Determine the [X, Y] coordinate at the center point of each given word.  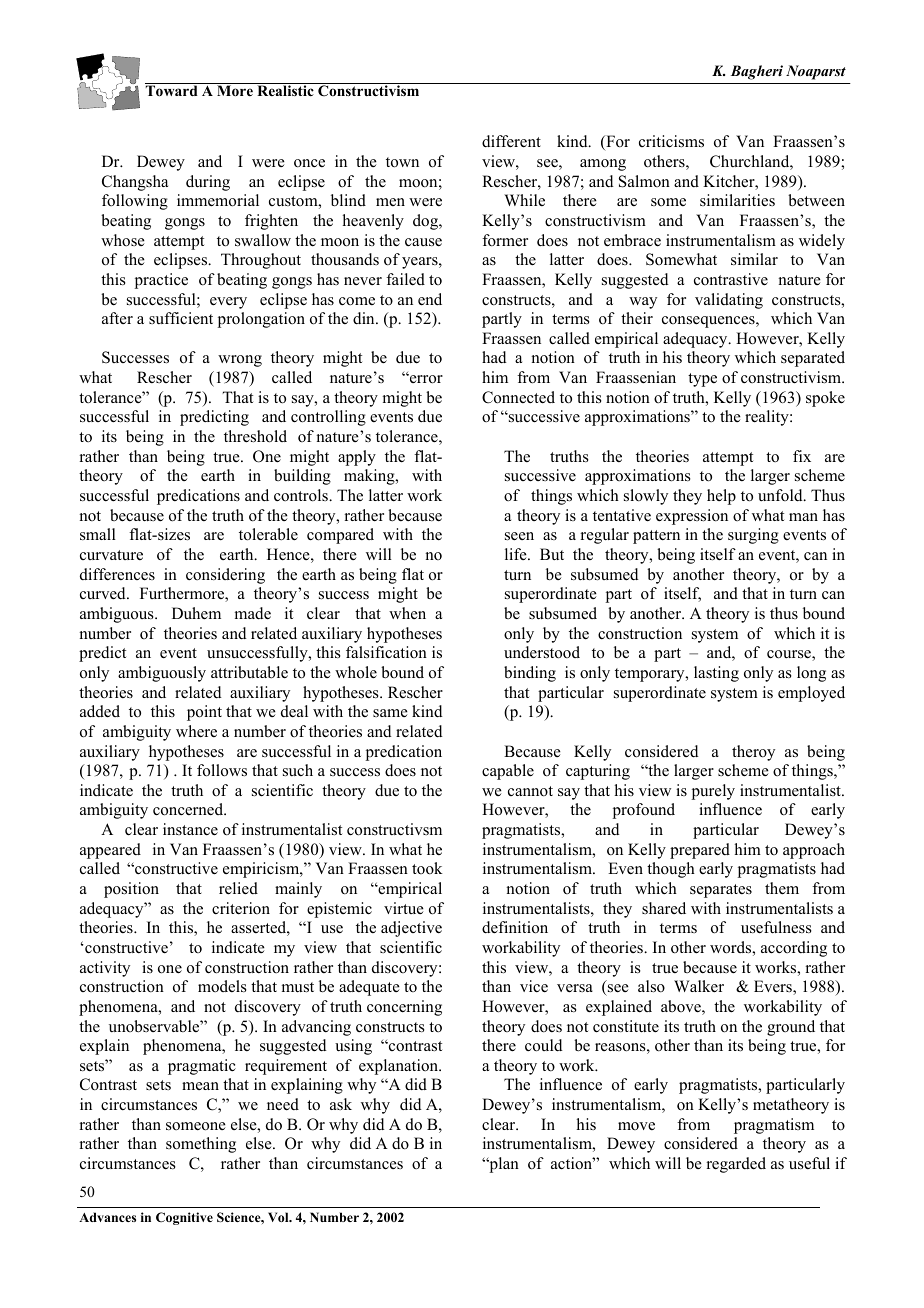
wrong [240, 361]
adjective [411, 929]
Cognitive [184, 1218]
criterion [241, 908]
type [702, 380]
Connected [518, 397]
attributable [249, 672]
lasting [716, 674]
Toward [172, 91]
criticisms [671, 141]
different [511, 141]
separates [721, 891]
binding [530, 674]
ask [341, 1104]
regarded [736, 1165]
